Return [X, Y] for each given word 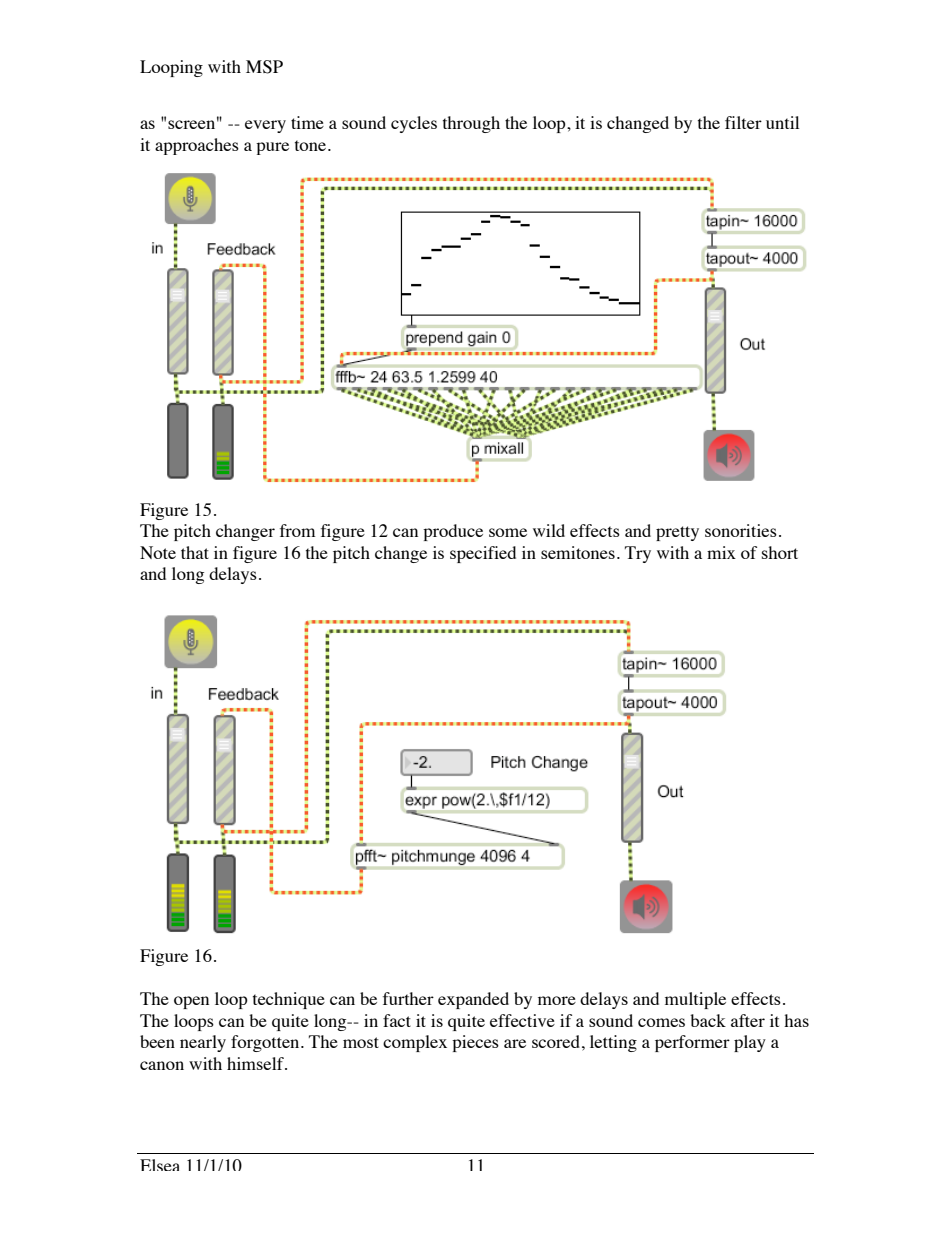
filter [743, 122]
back [708, 1020]
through [471, 124]
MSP [264, 67]
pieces [475, 1043]
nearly [203, 1043]
